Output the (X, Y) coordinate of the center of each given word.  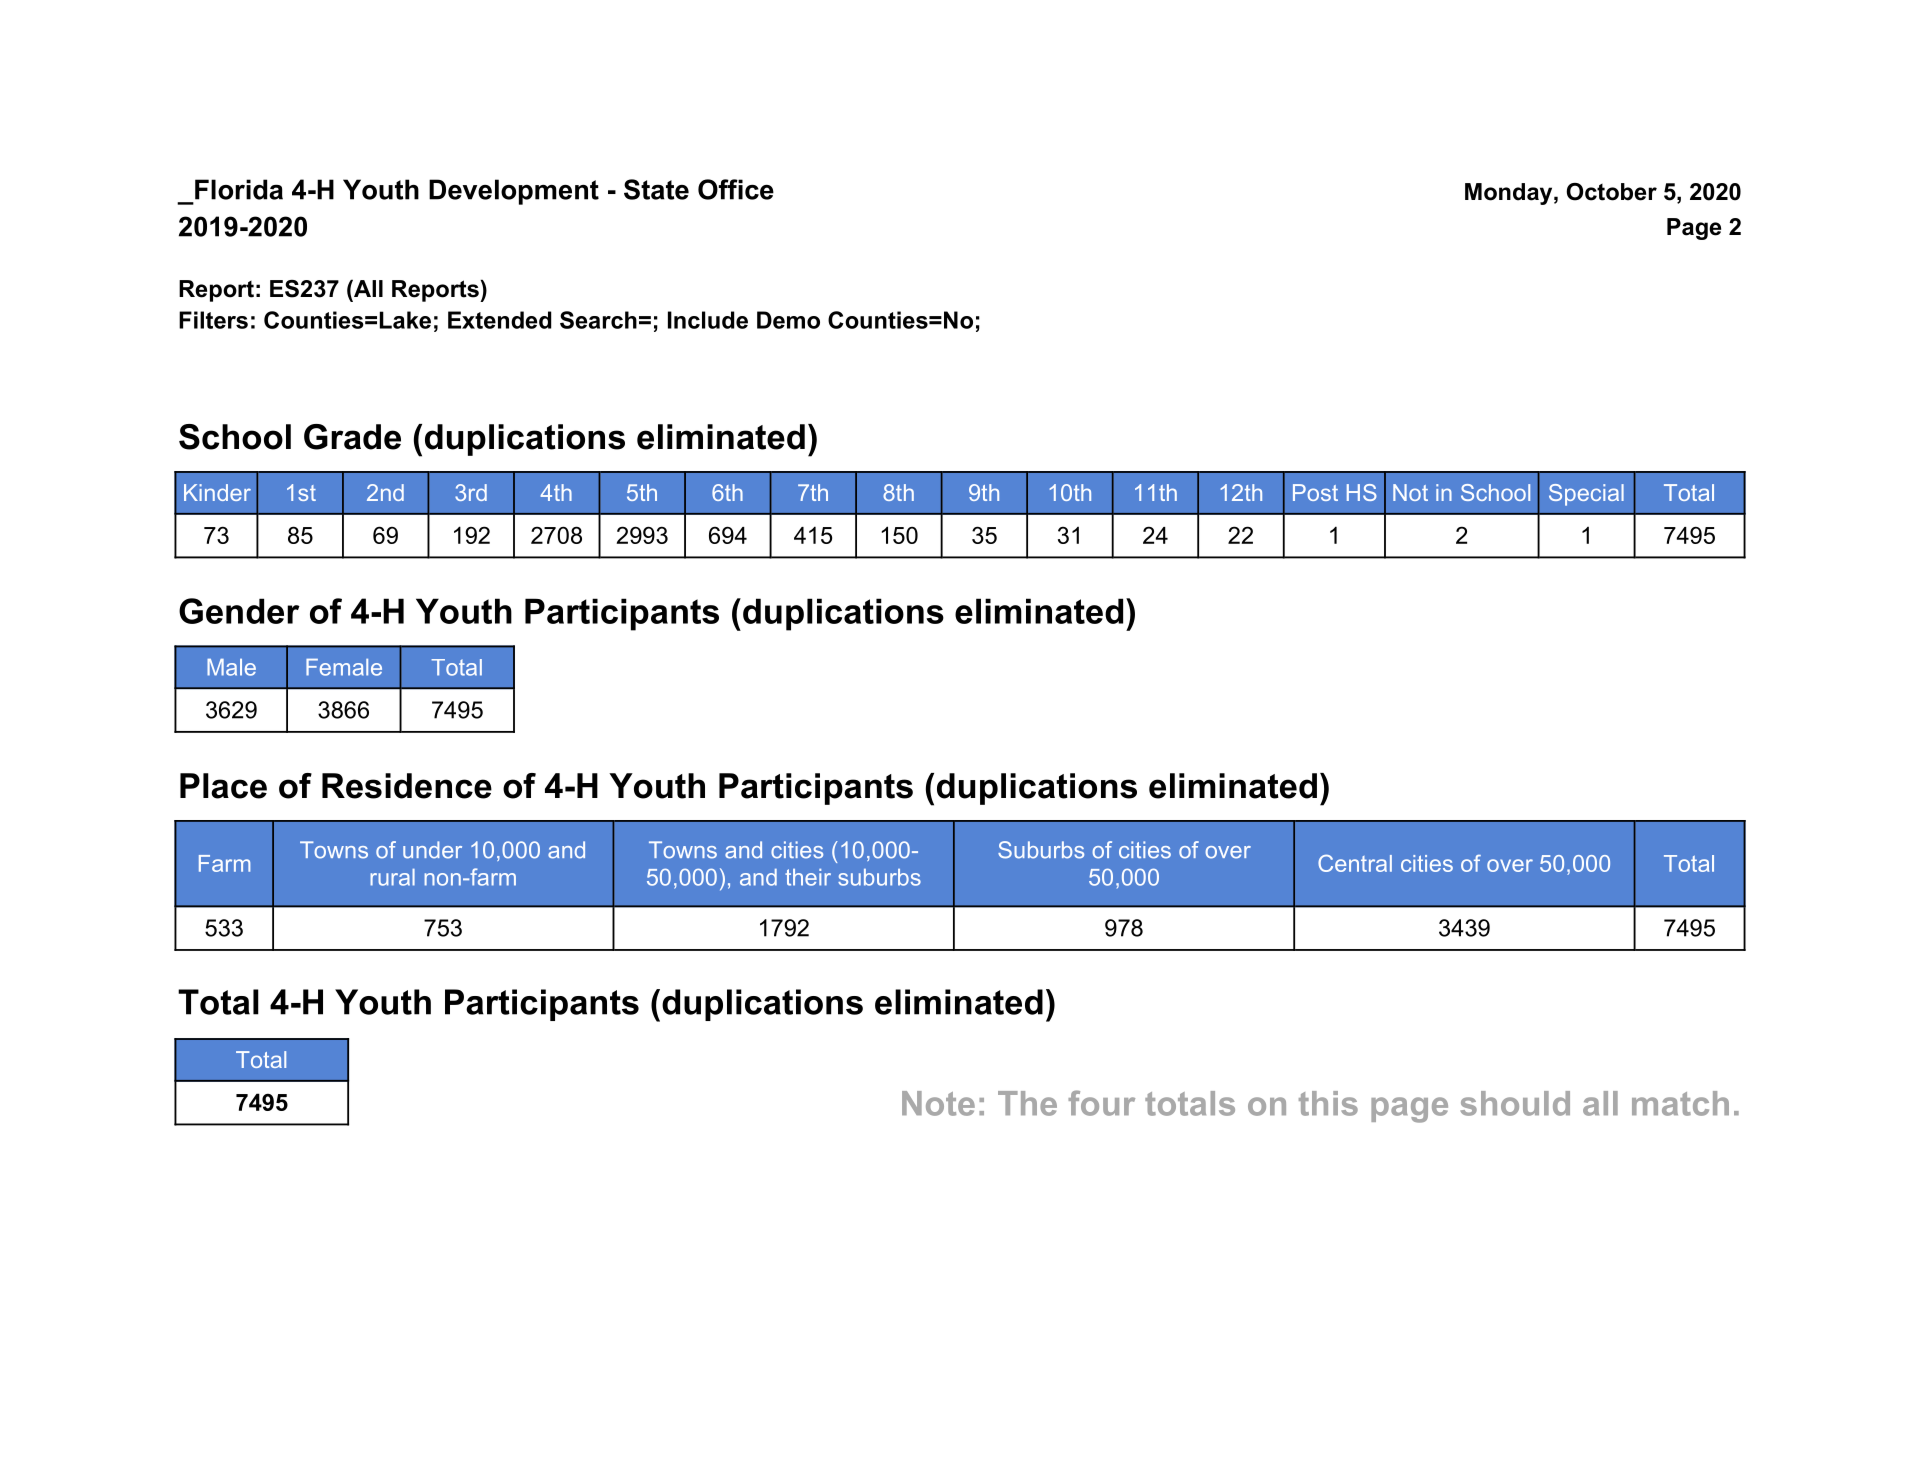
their (808, 877)
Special (1586, 495)
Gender (239, 611)
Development (514, 192)
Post (1315, 492)
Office (736, 189)
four (1101, 1103)
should (1515, 1103)
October (1611, 192)
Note (938, 1103)
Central (1355, 863)
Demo (788, 320)
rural (392, 877)
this (1328, 1103)
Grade (352, 437)
